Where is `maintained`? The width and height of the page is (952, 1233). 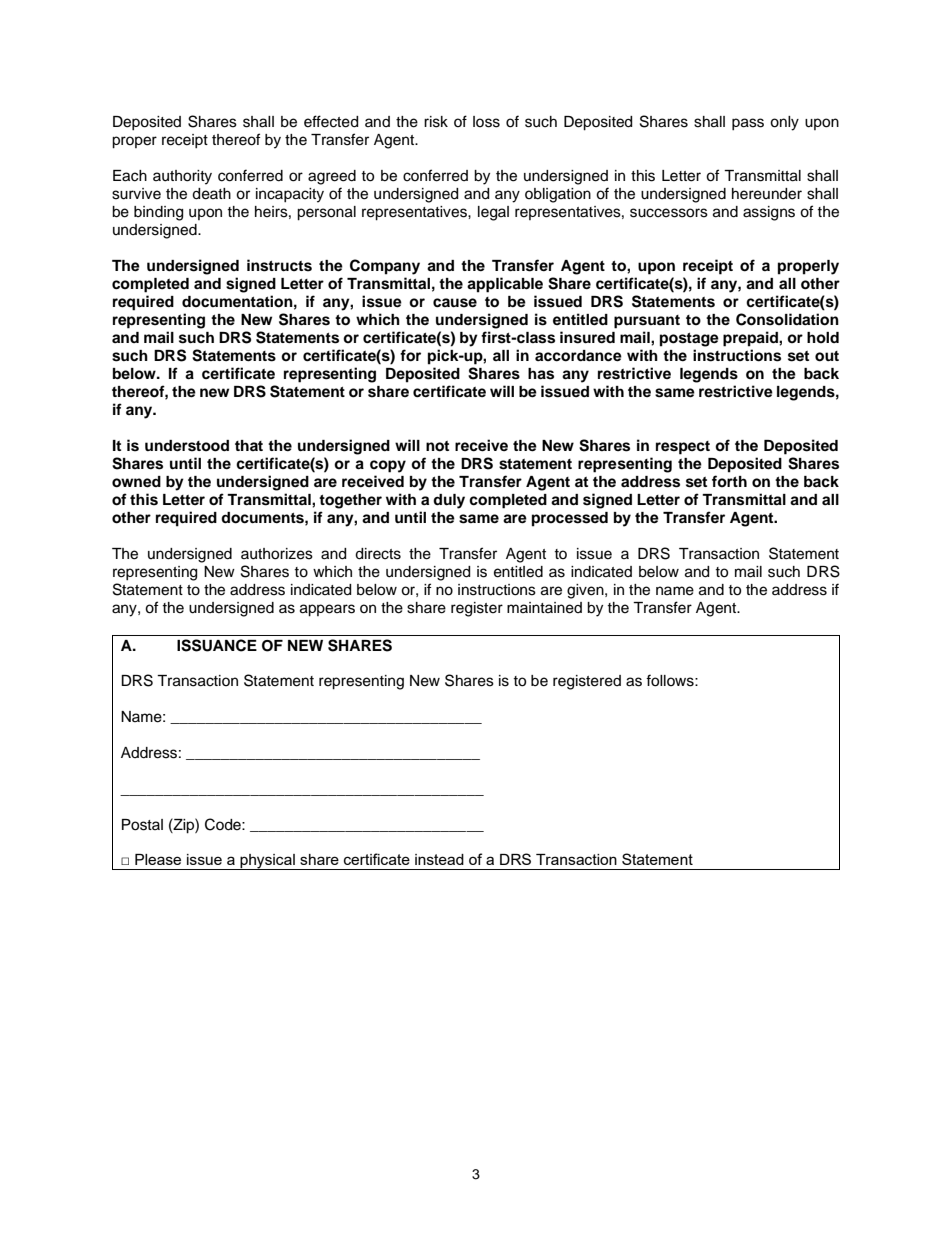
maintained is located at coordinates (544, 608).
